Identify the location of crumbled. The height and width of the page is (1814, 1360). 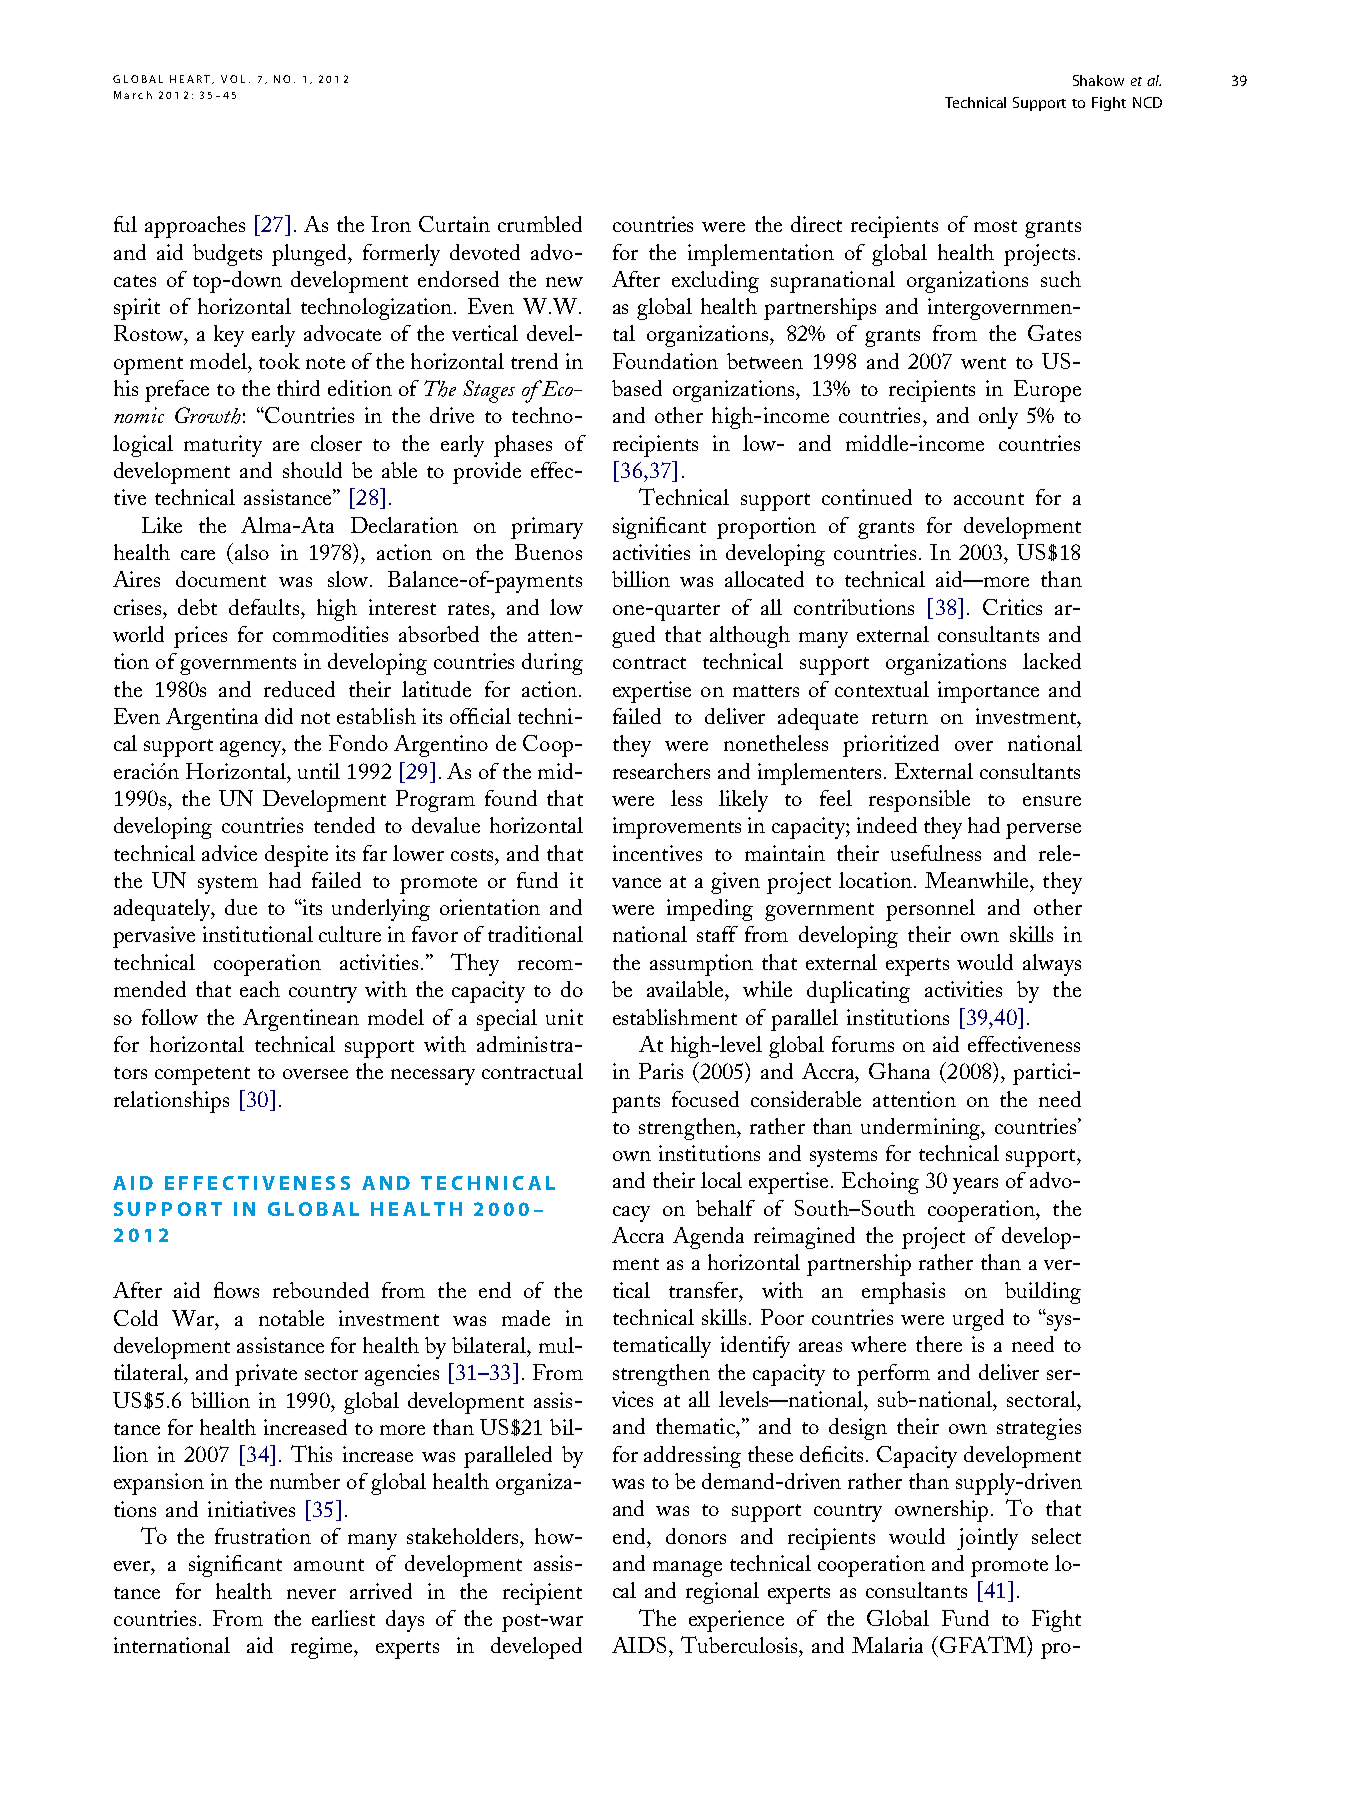
(540, 224).
